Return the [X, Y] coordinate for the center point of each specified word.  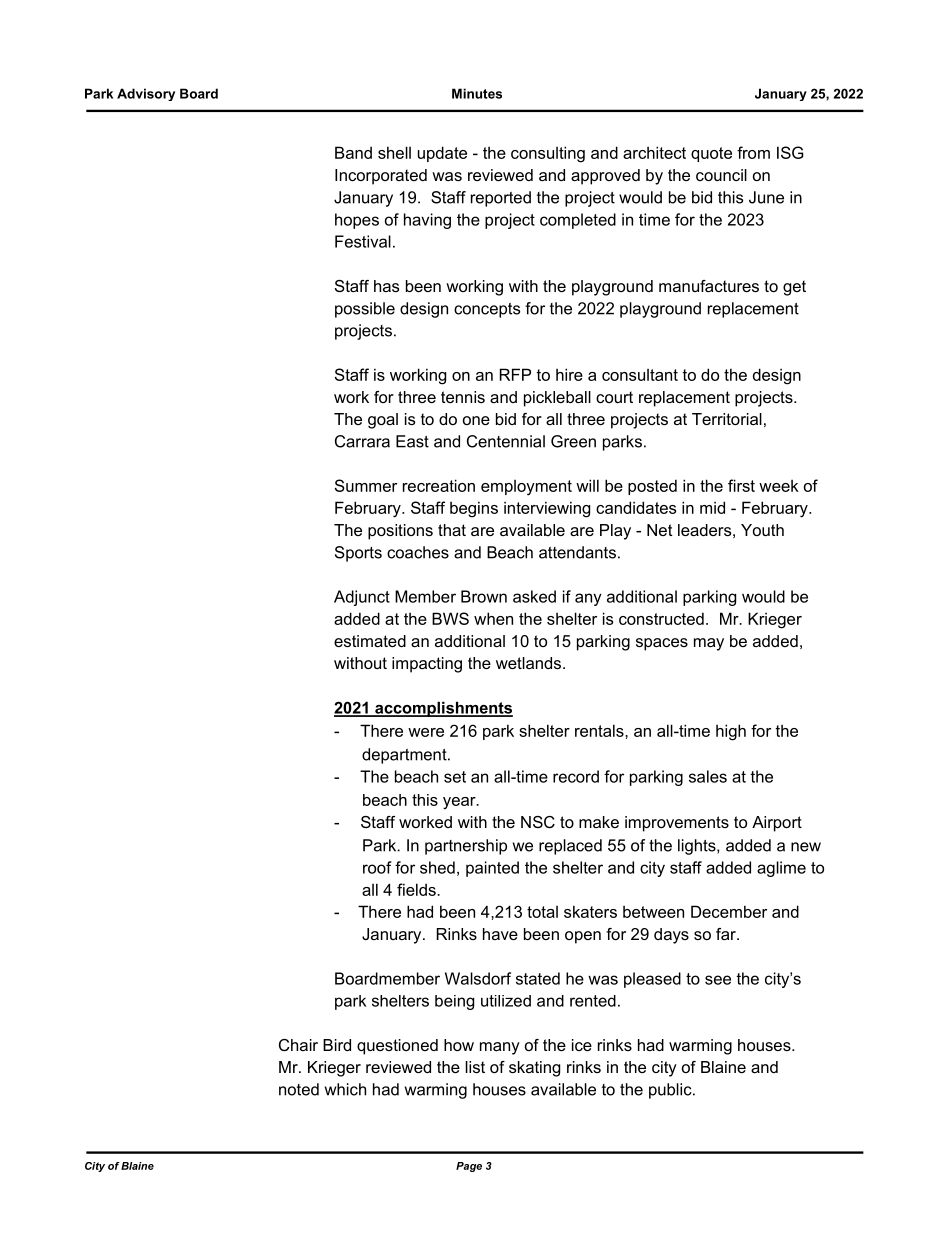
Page [469, 1167]
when [493, 618]
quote [711, 154]
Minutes [477, 93]
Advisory [146, 94]
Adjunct [362, 598]
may [709, 644]
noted [299, 1089]
